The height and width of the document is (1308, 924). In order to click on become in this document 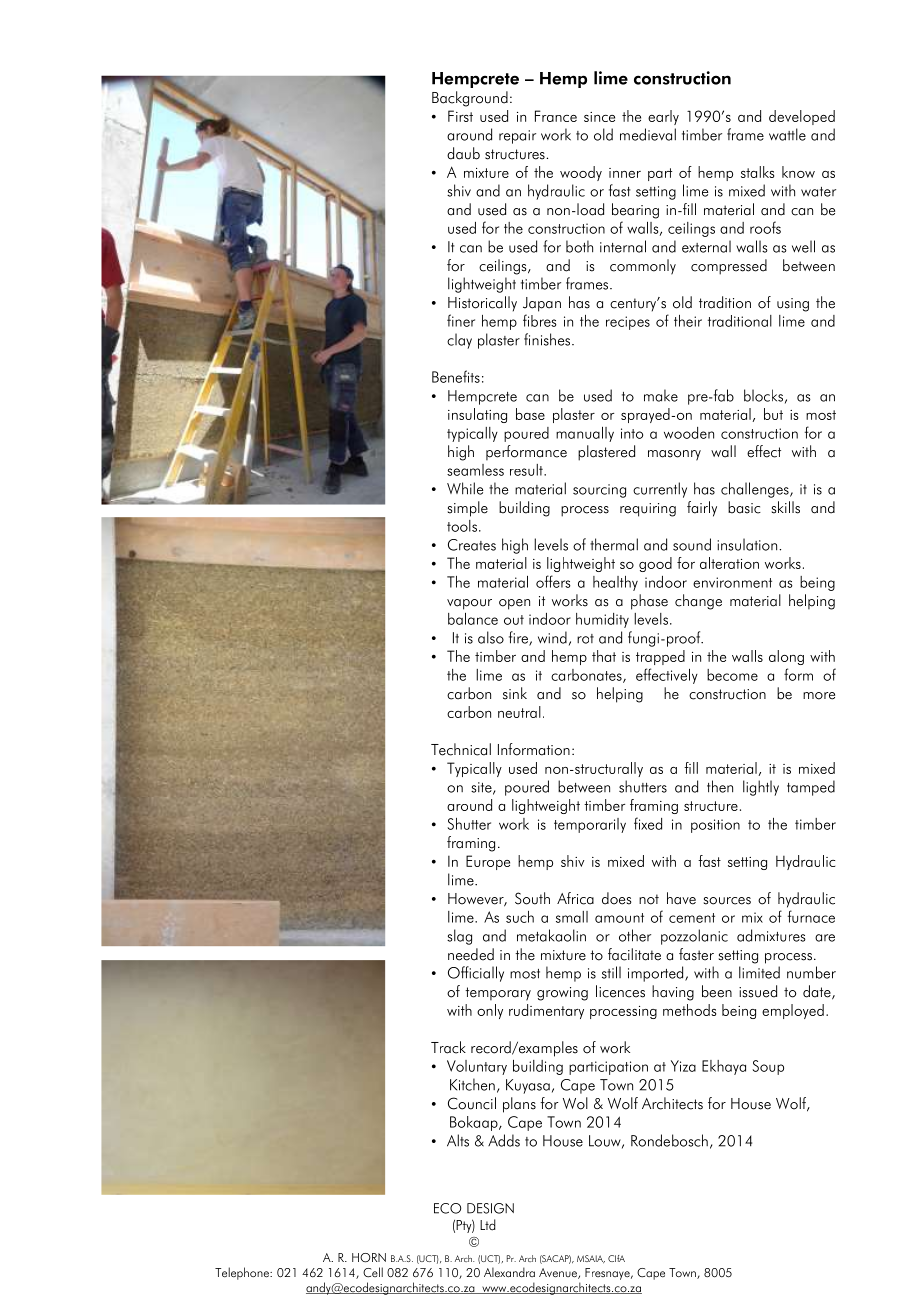, I will do `click(732, 675)`.
